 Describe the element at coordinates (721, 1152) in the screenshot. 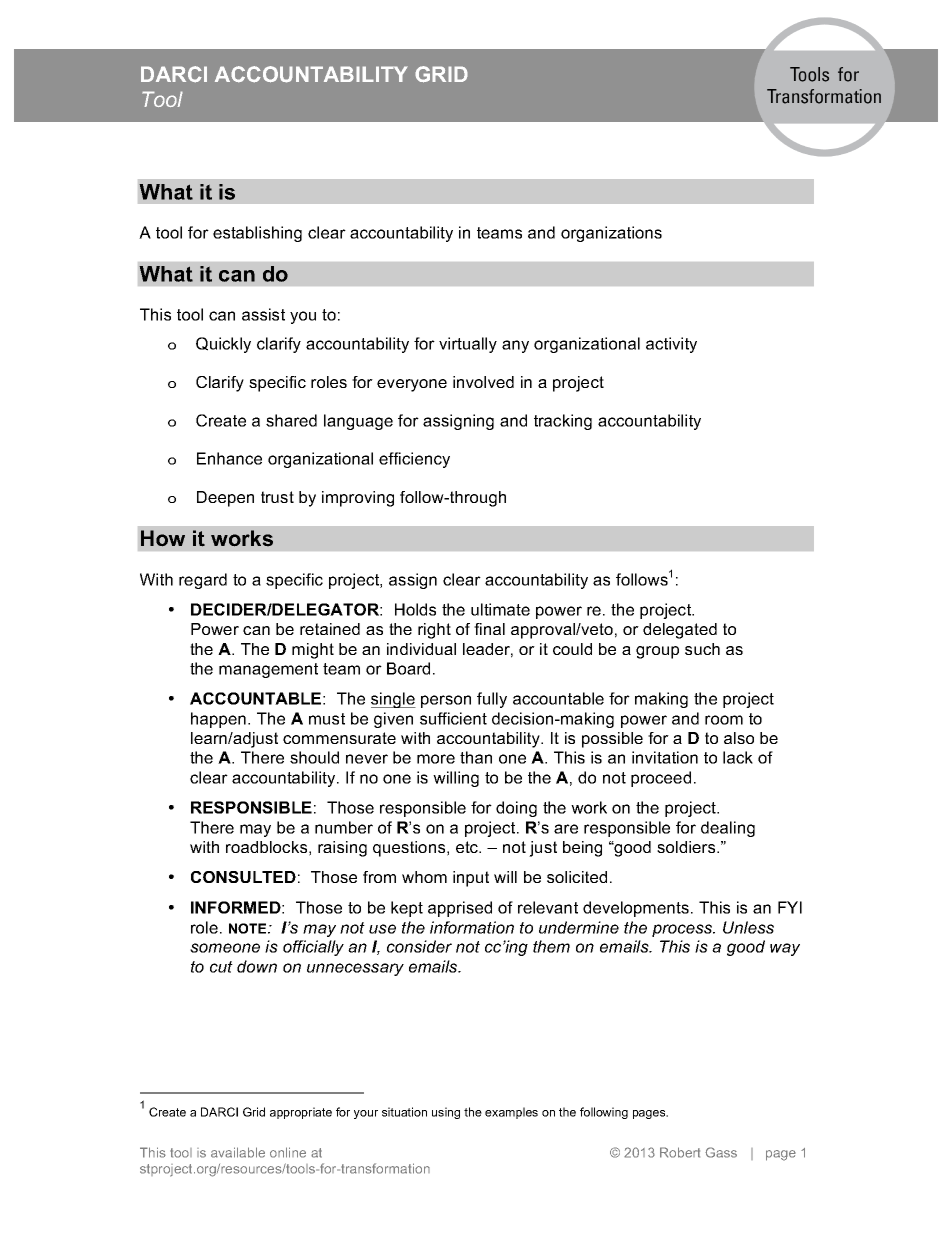

I see `Gass` at that location.
